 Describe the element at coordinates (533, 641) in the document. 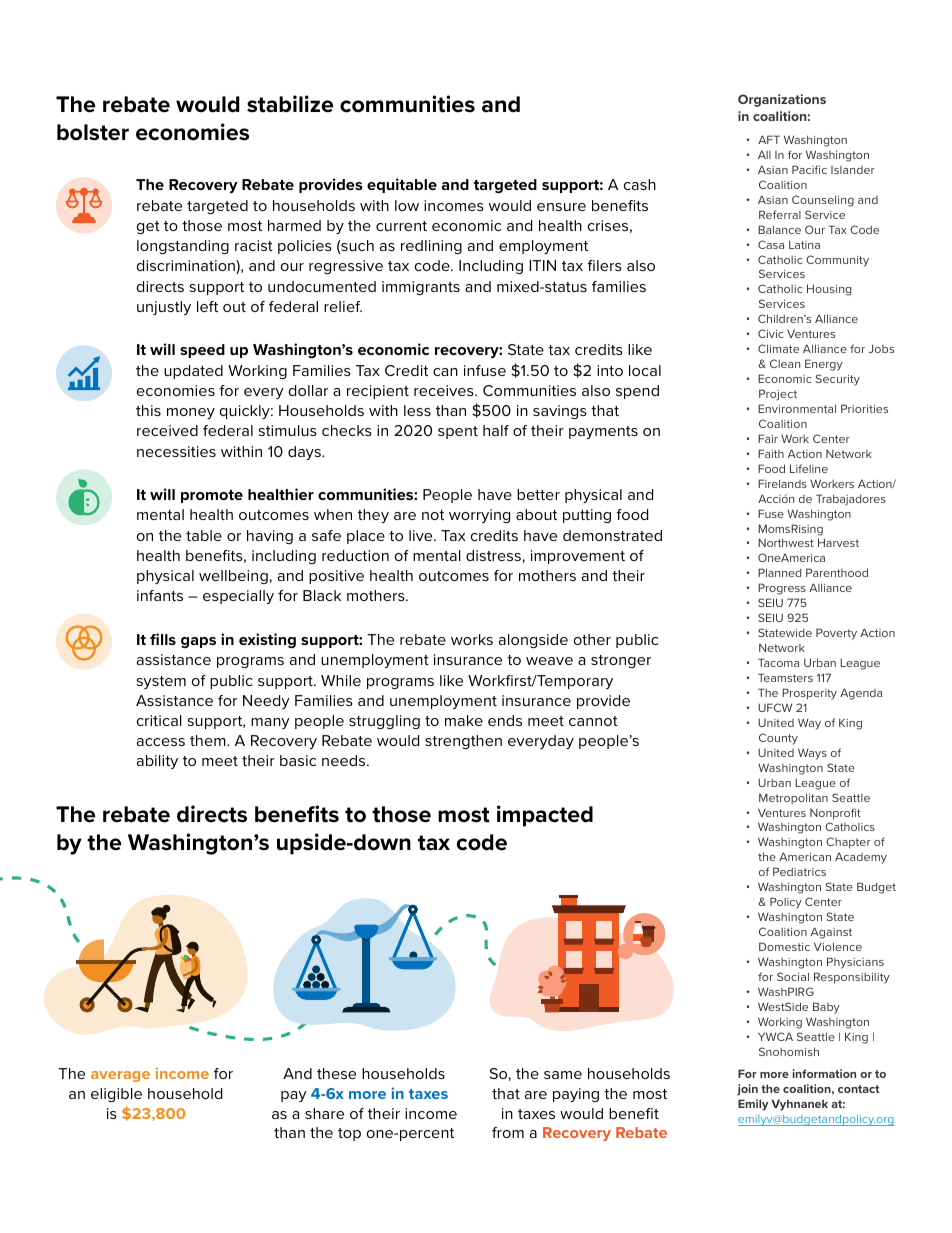

I see `alongside` at that location.
